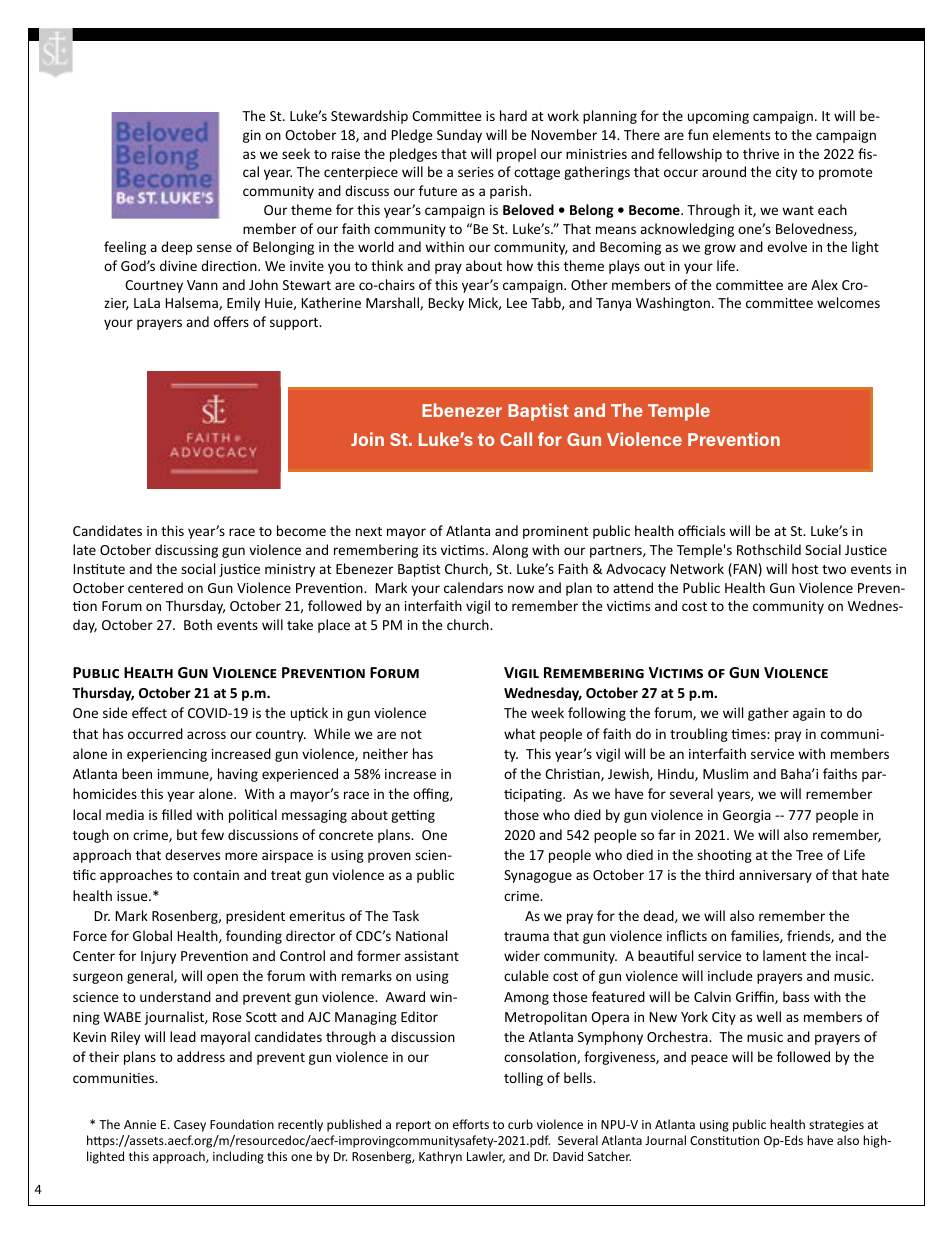 The height and width of the screenshot is (1233, 952). Describe the element at coordinates (516, 439) in the screenshot. I see `Call` at that location.
